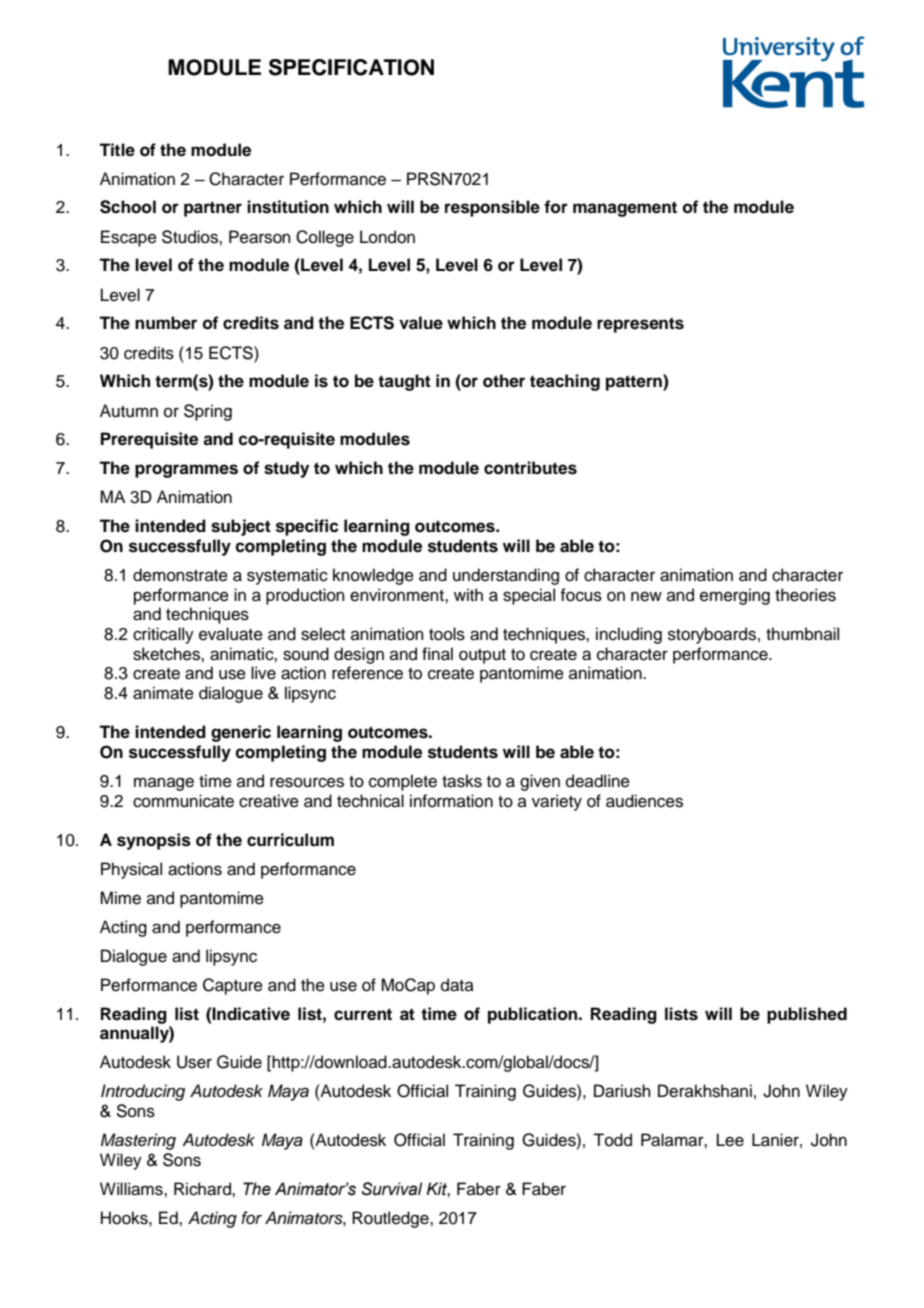 Image resolution: width=924 pixels, height=1308 pixels. I want to click on partner, so click(213, 209).
